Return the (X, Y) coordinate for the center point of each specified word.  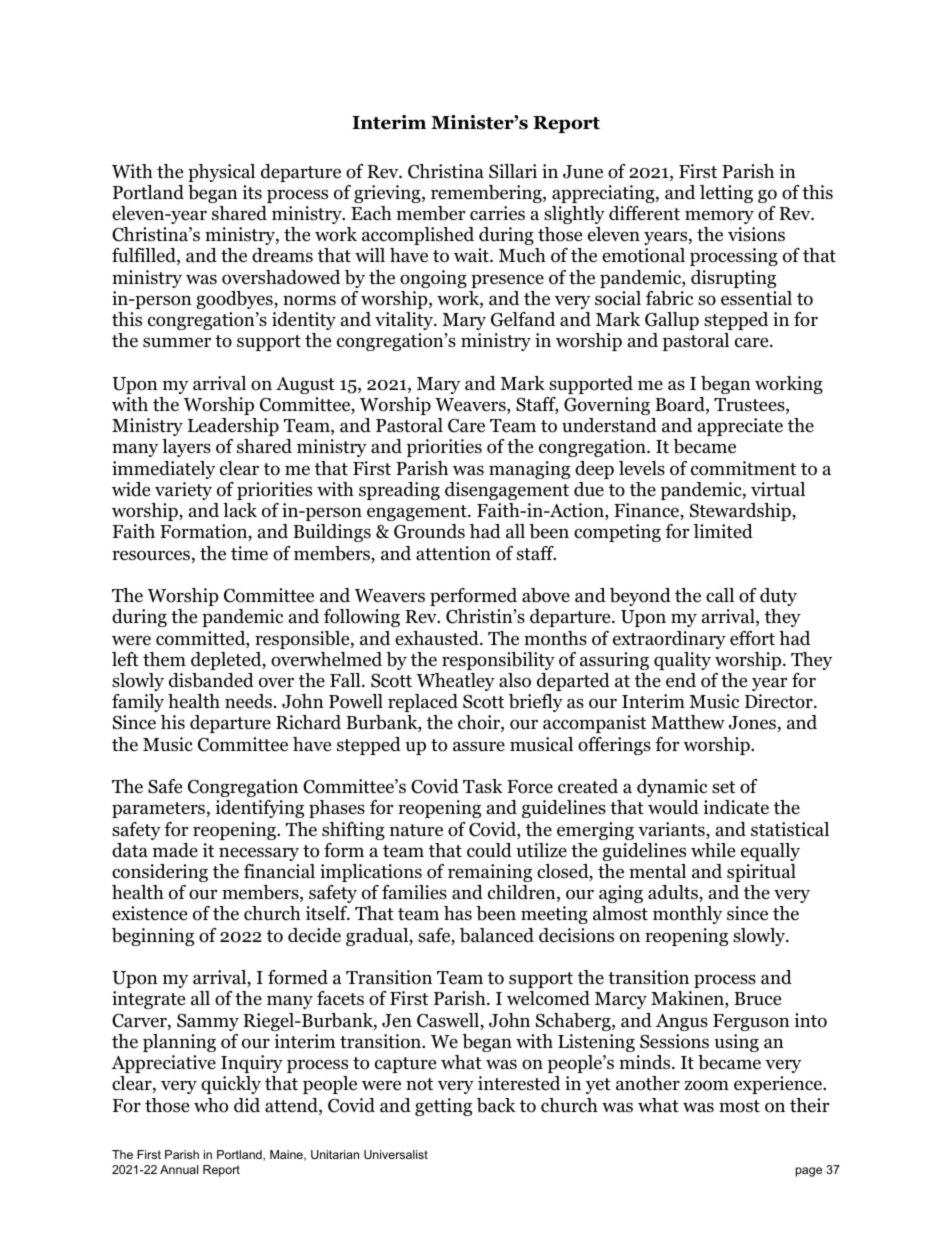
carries (497, 213)
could (489, 850)
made (175, 850)
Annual (179, 1169)
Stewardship (741, 512)
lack (240, 510)
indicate (736, 807)
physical (221, 173)
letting (726, 194)
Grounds (429, 531)
